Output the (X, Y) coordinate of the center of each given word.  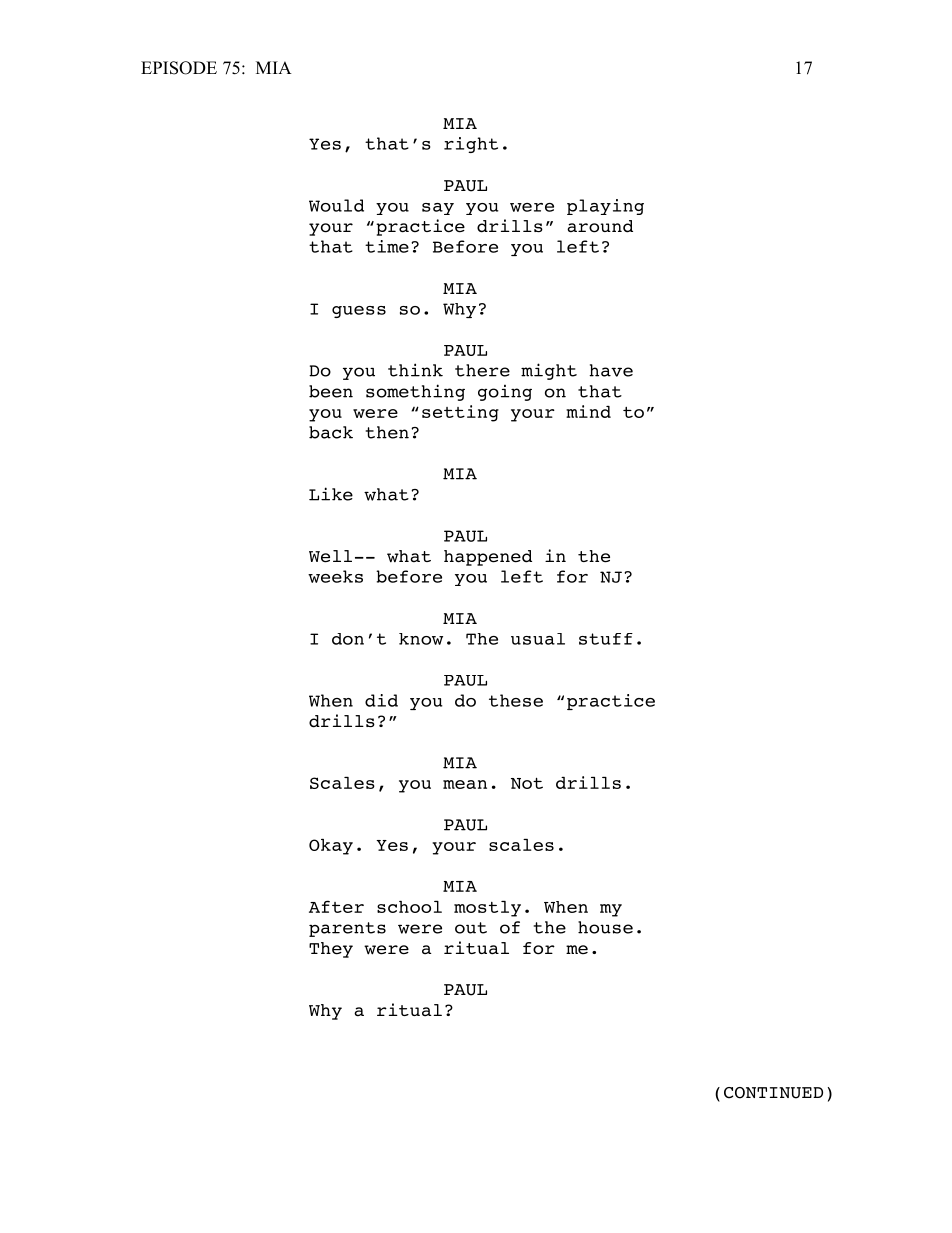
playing (605, 207)
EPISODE (179, 68)
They (331, 950)
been (331, 391)
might (549, 371)
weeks (335, 576)
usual (538, 639)
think (415, 370)
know (421, 639)
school (409, 907)
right (471, 145)
